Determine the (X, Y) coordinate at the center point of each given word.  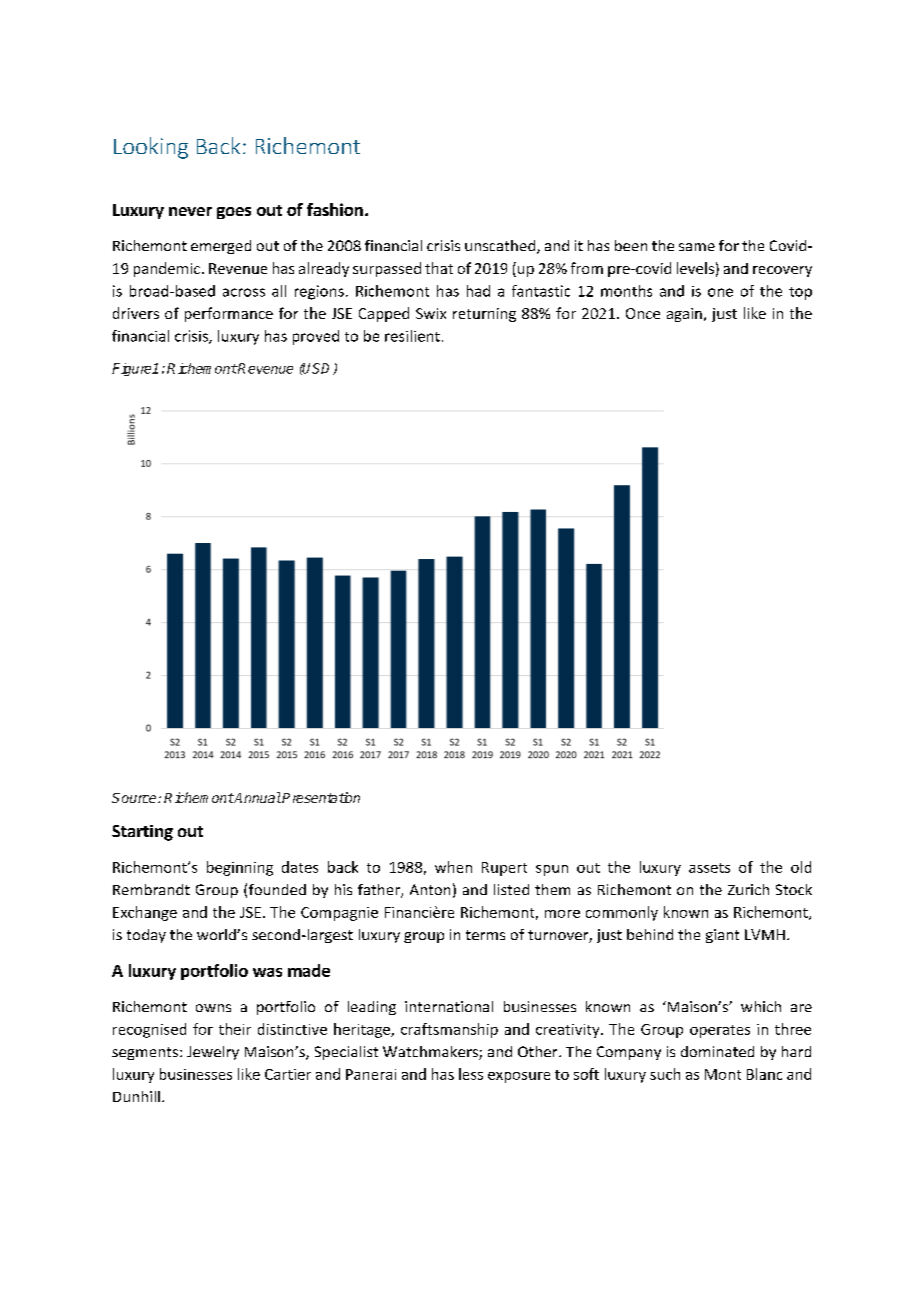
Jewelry (213, 1053)
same (697, 247)
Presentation (321, 797)
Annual (257, 797)
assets (709, 868)
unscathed (501, 247)
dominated (717, 1051)
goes (234, 213)
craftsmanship (449, 1030)
